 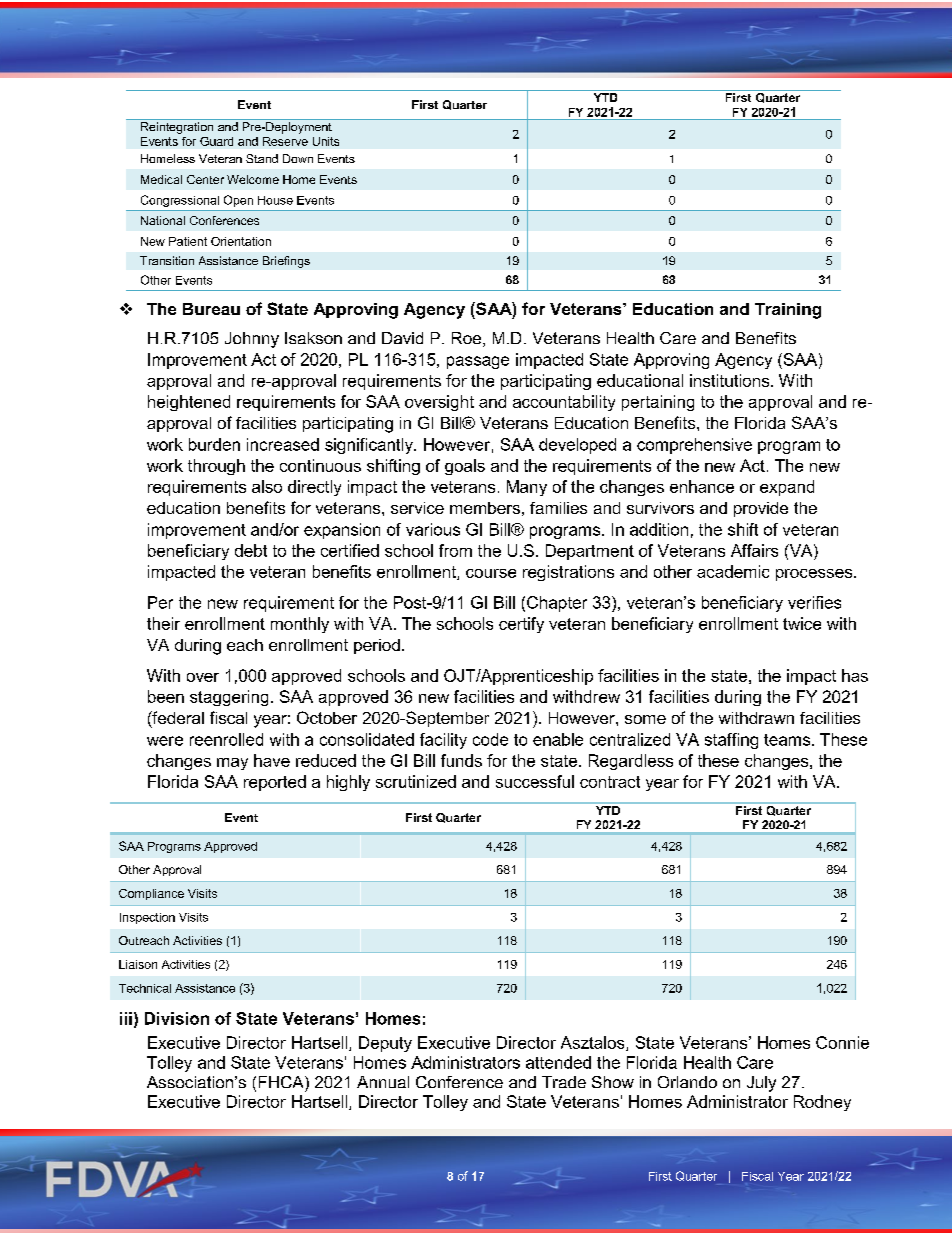 I want to click on Center, so click(x=205, y=179).
